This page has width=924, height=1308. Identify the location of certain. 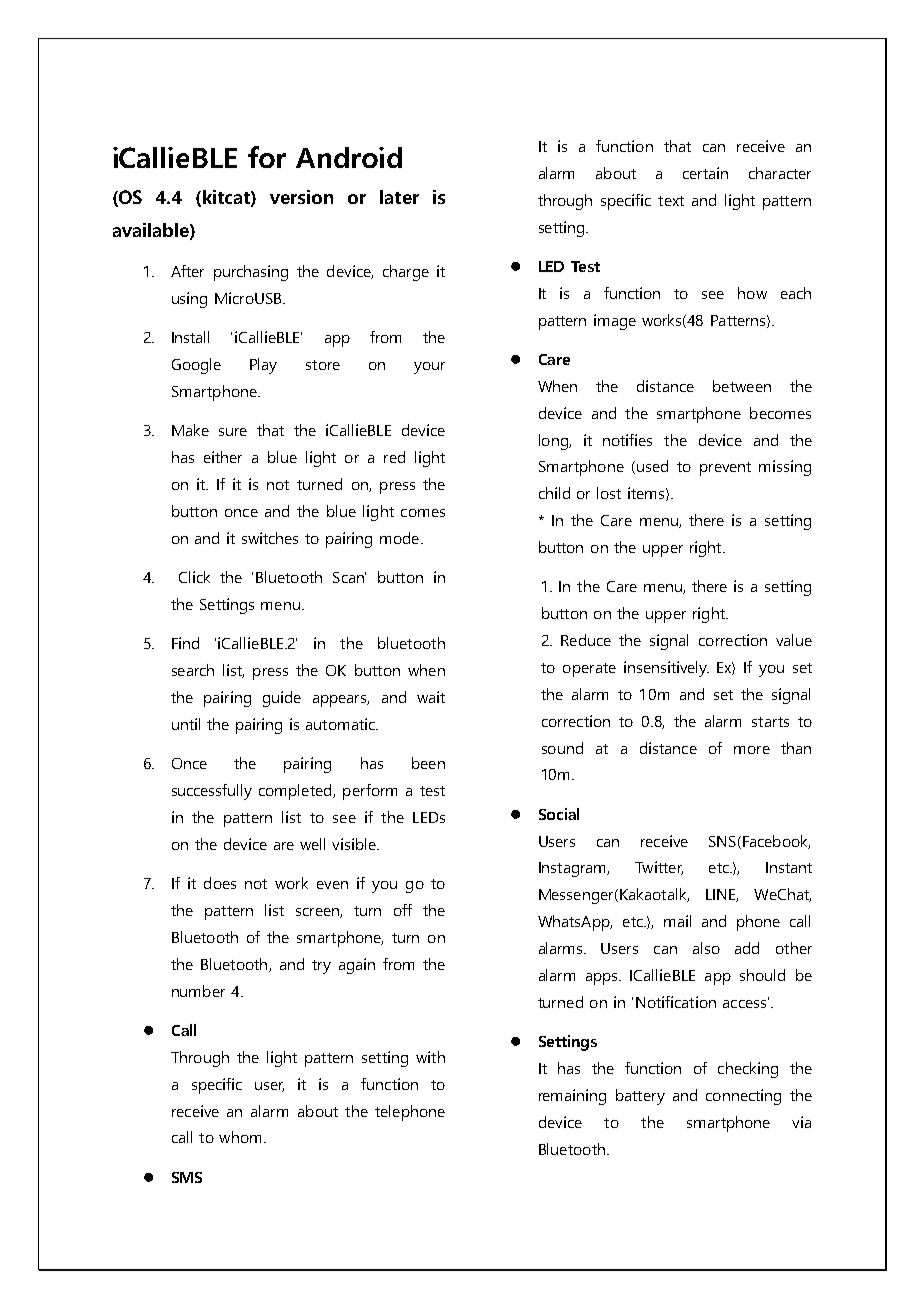
(705, 173).
